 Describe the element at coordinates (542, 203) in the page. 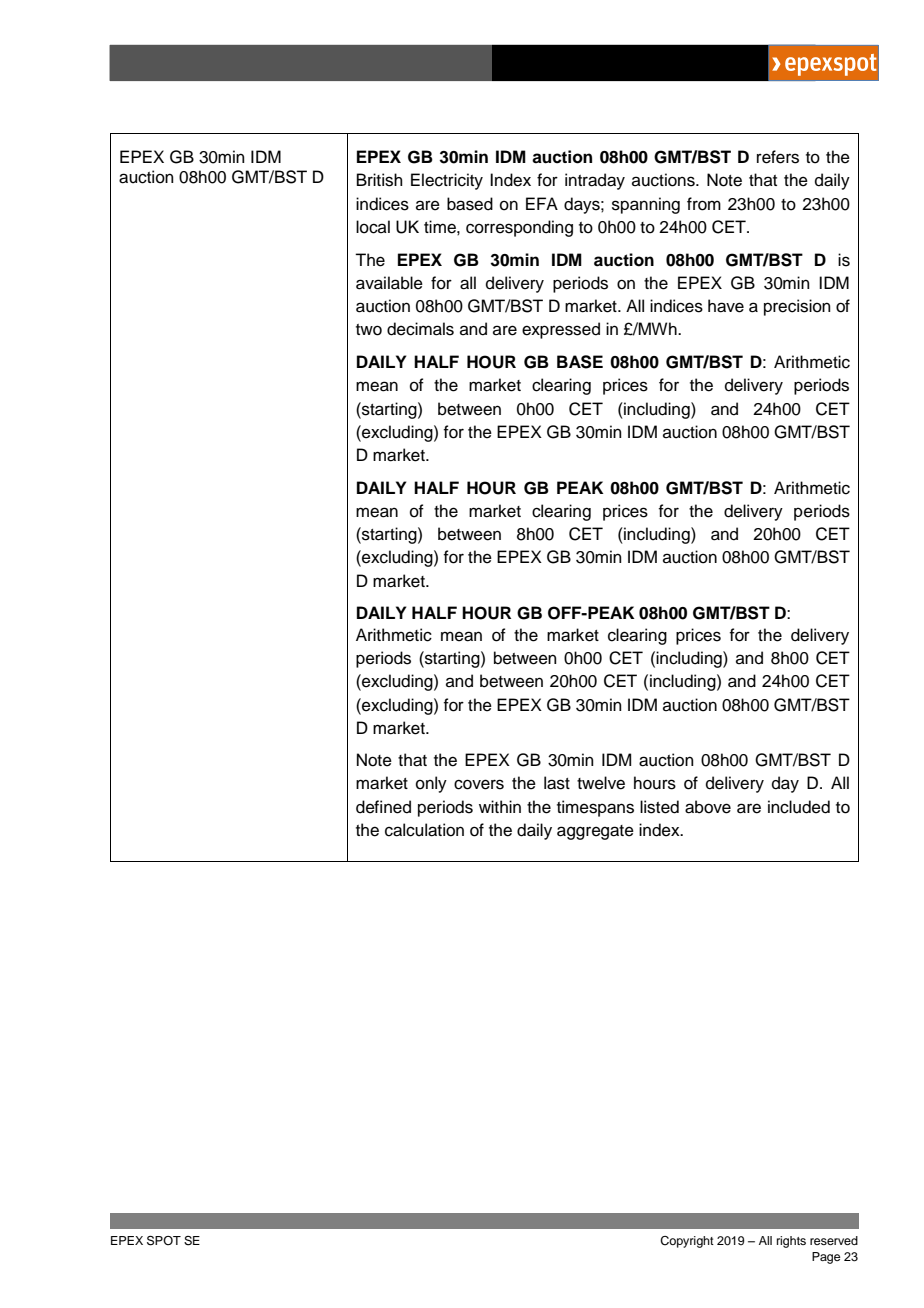

I see `EFA` at that location.
